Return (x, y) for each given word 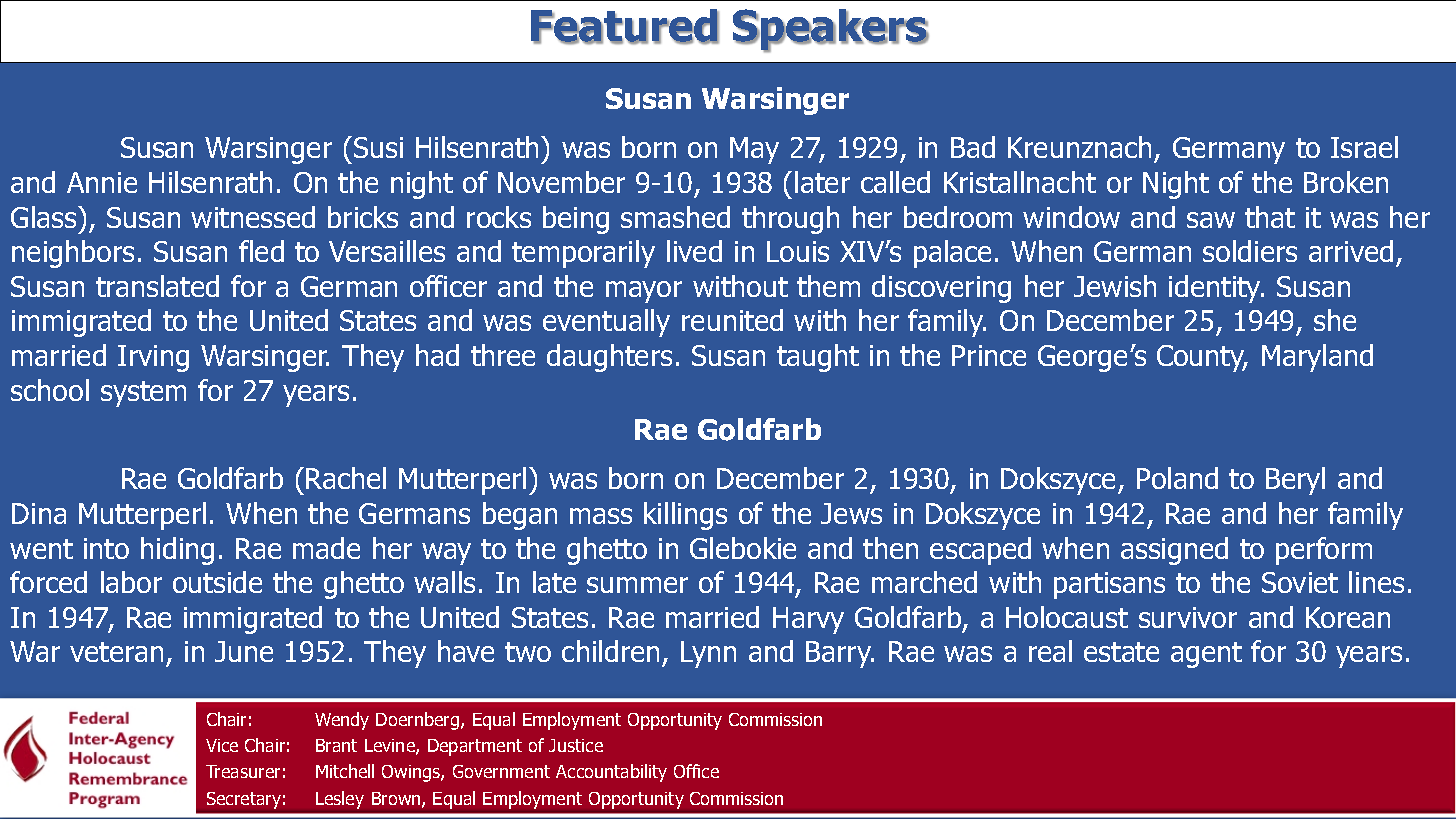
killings (685, 516)
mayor (644, 292)
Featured (625, 26)
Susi (378, 147)
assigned (1174, 551)
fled (261, 251)
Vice (222, 745)
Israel (1364, 147)
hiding (177, 551)
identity (1216, 289)
